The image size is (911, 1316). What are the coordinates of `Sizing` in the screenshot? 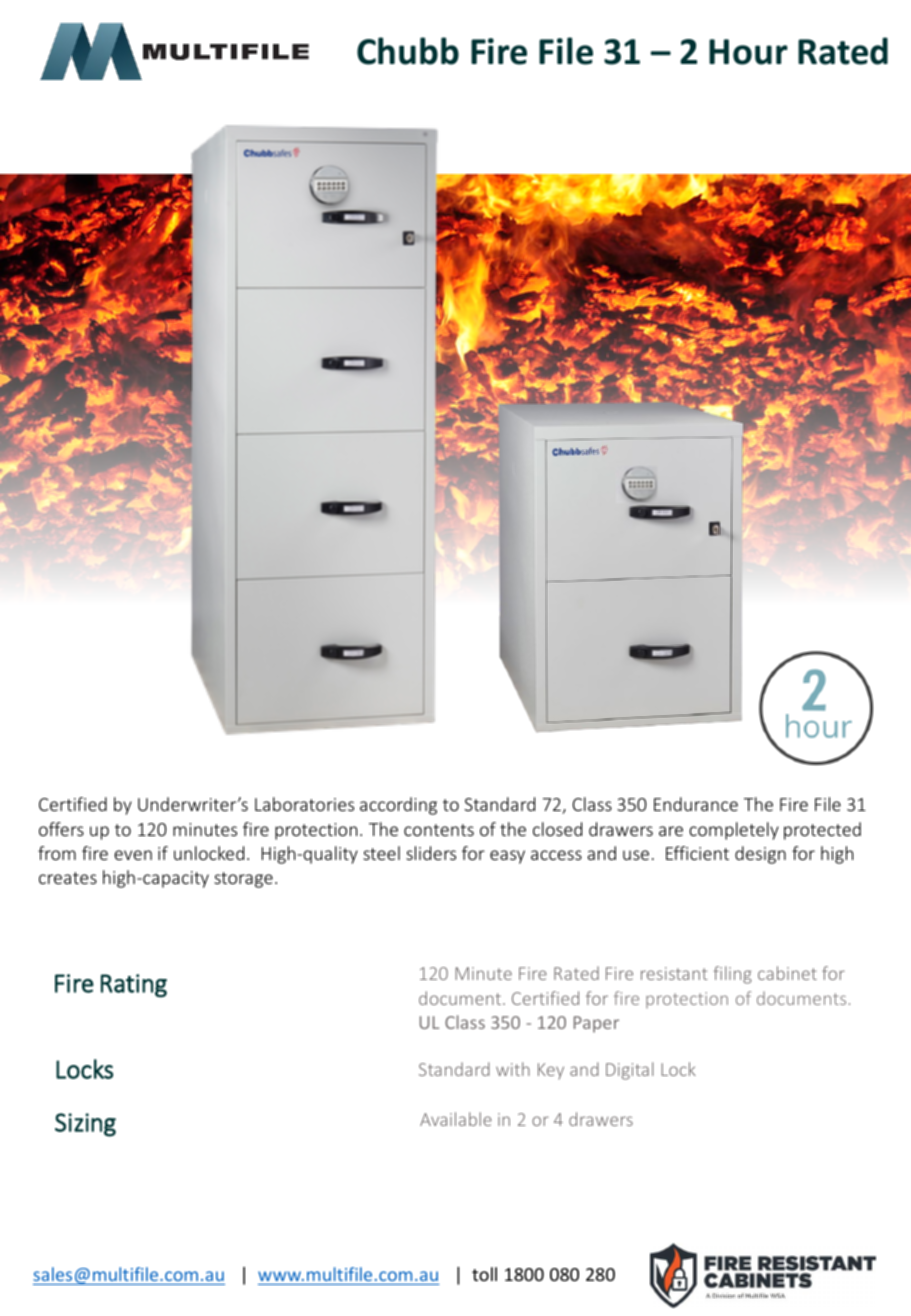 It's located at (85, 1125).
